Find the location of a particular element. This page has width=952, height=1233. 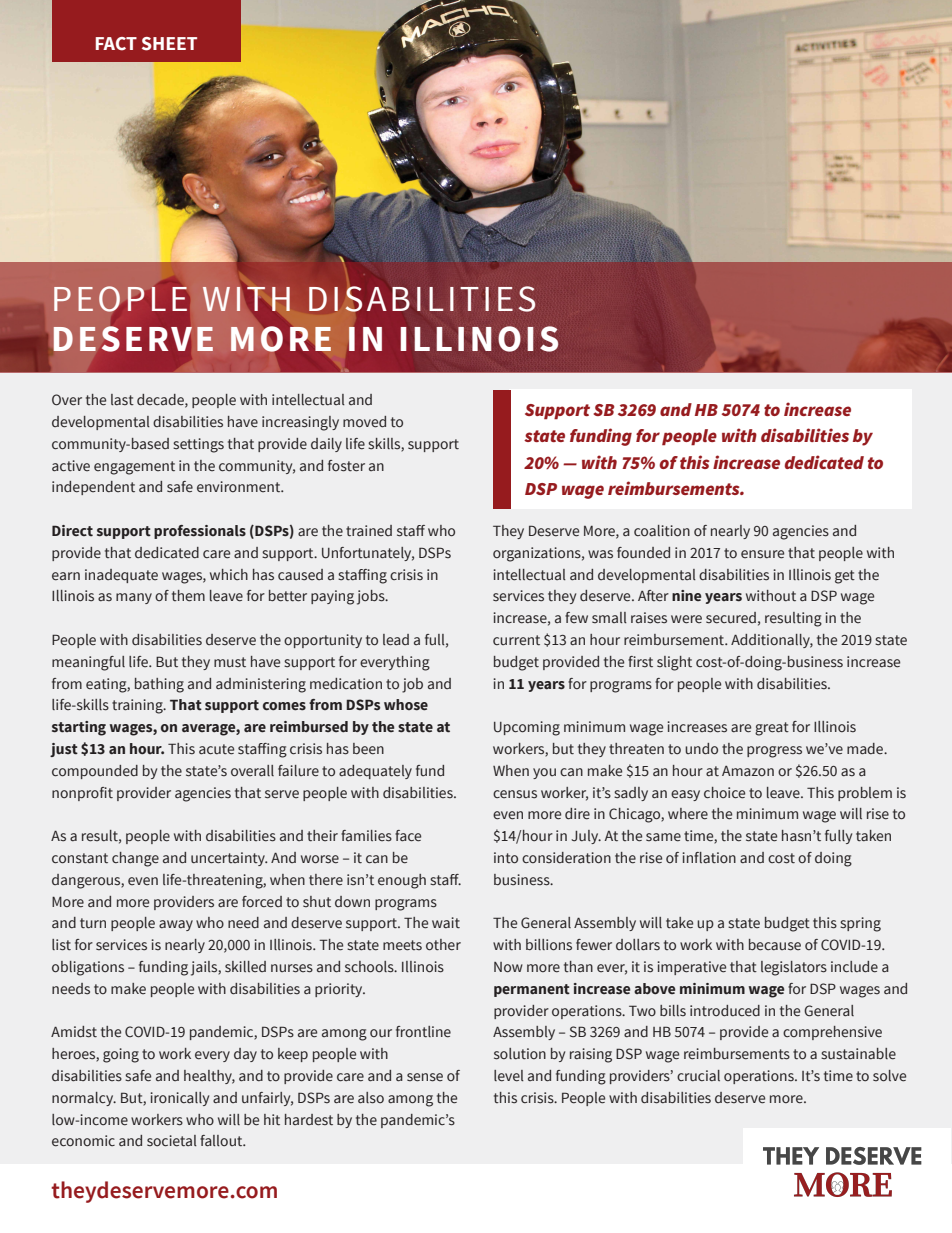

them is located at coordinates (188, 596).
